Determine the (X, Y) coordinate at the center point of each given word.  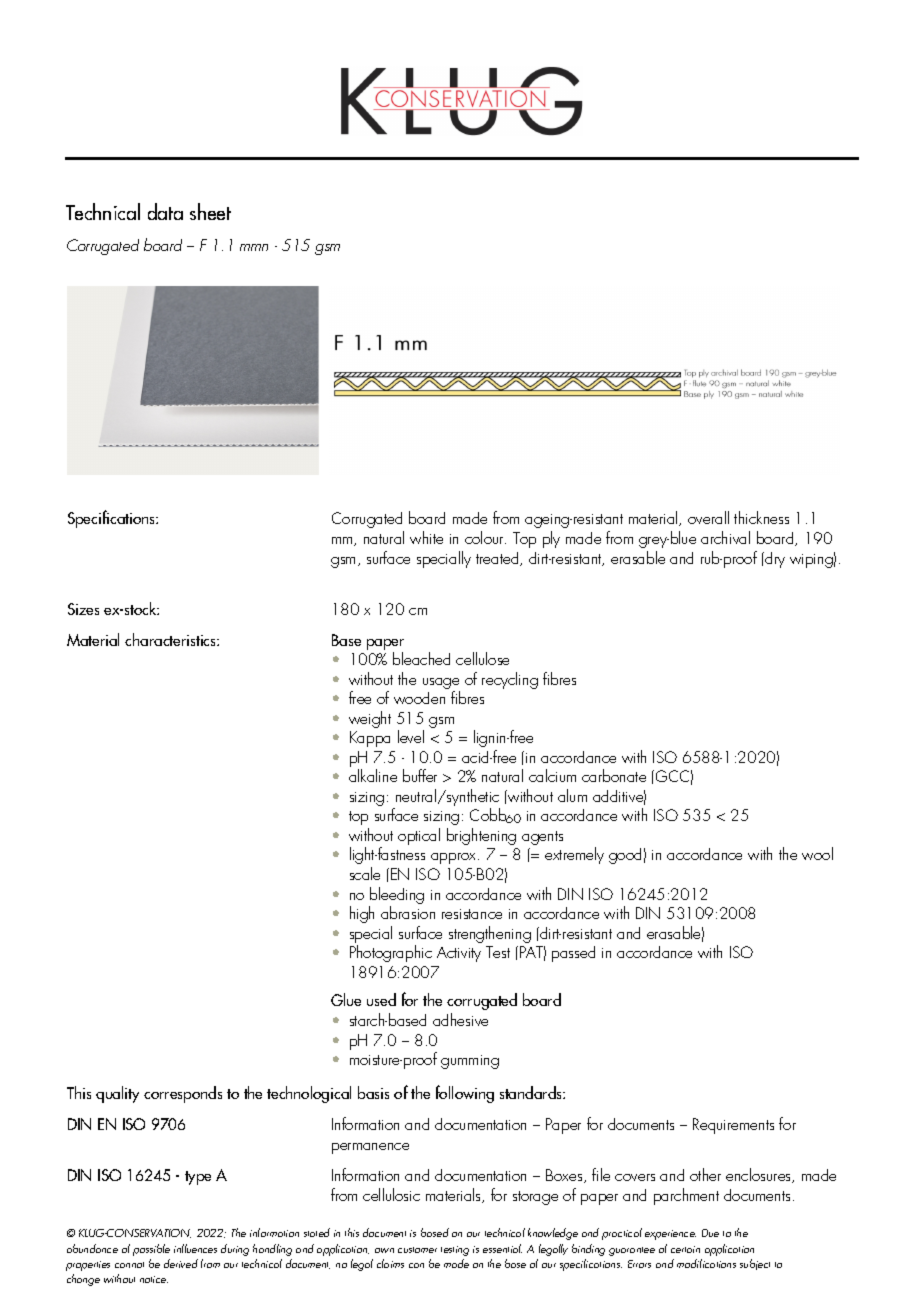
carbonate (614, 775)
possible (151, 1250)
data (165, 211)
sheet (210, 211)
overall (708, 517)
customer (417, 1250)
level (411, 736)
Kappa (370, 739)
